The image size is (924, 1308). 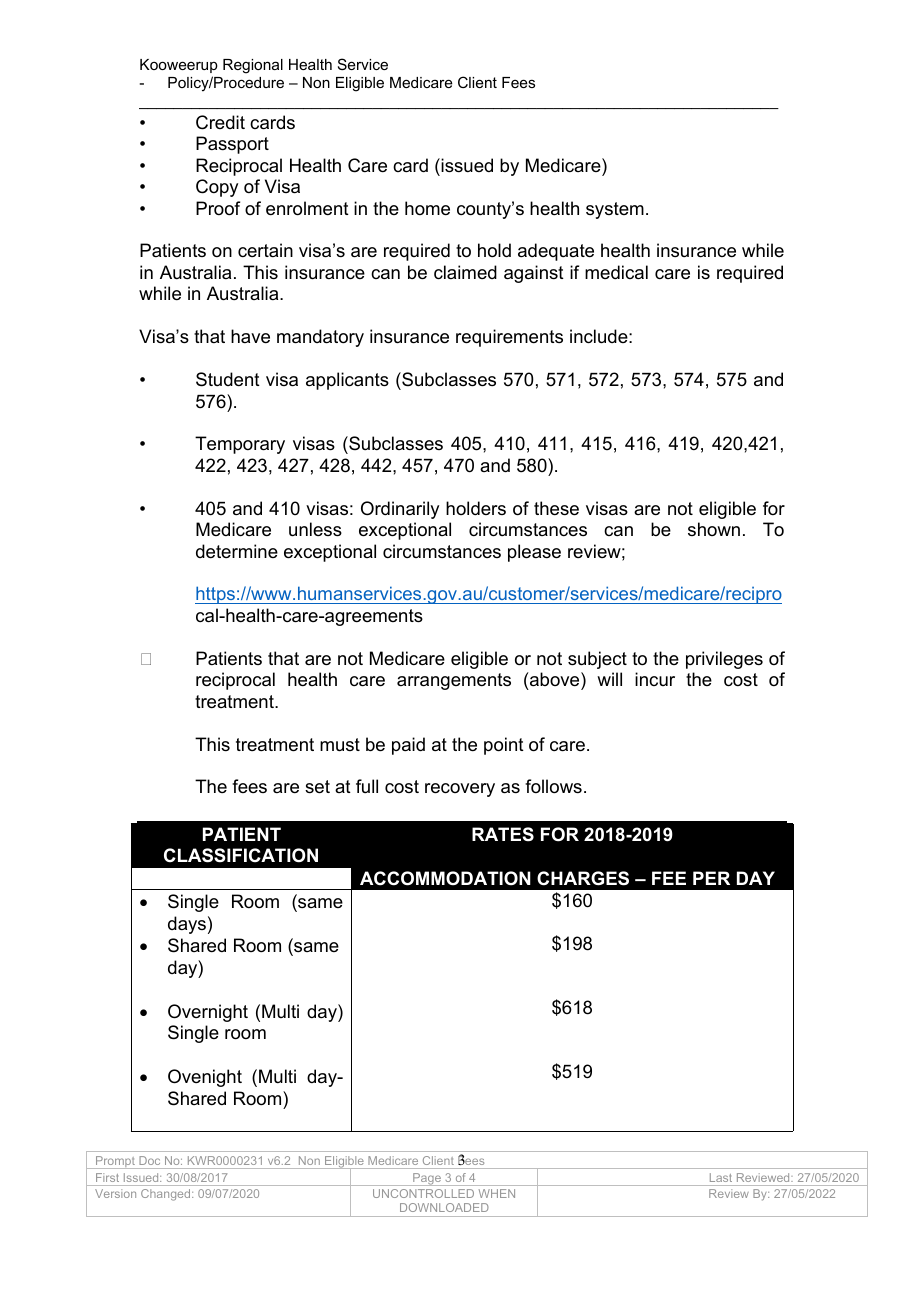 What do you see at coordinates (615, 210) in the page?
I see `system` at bounding box center [615, 210].
